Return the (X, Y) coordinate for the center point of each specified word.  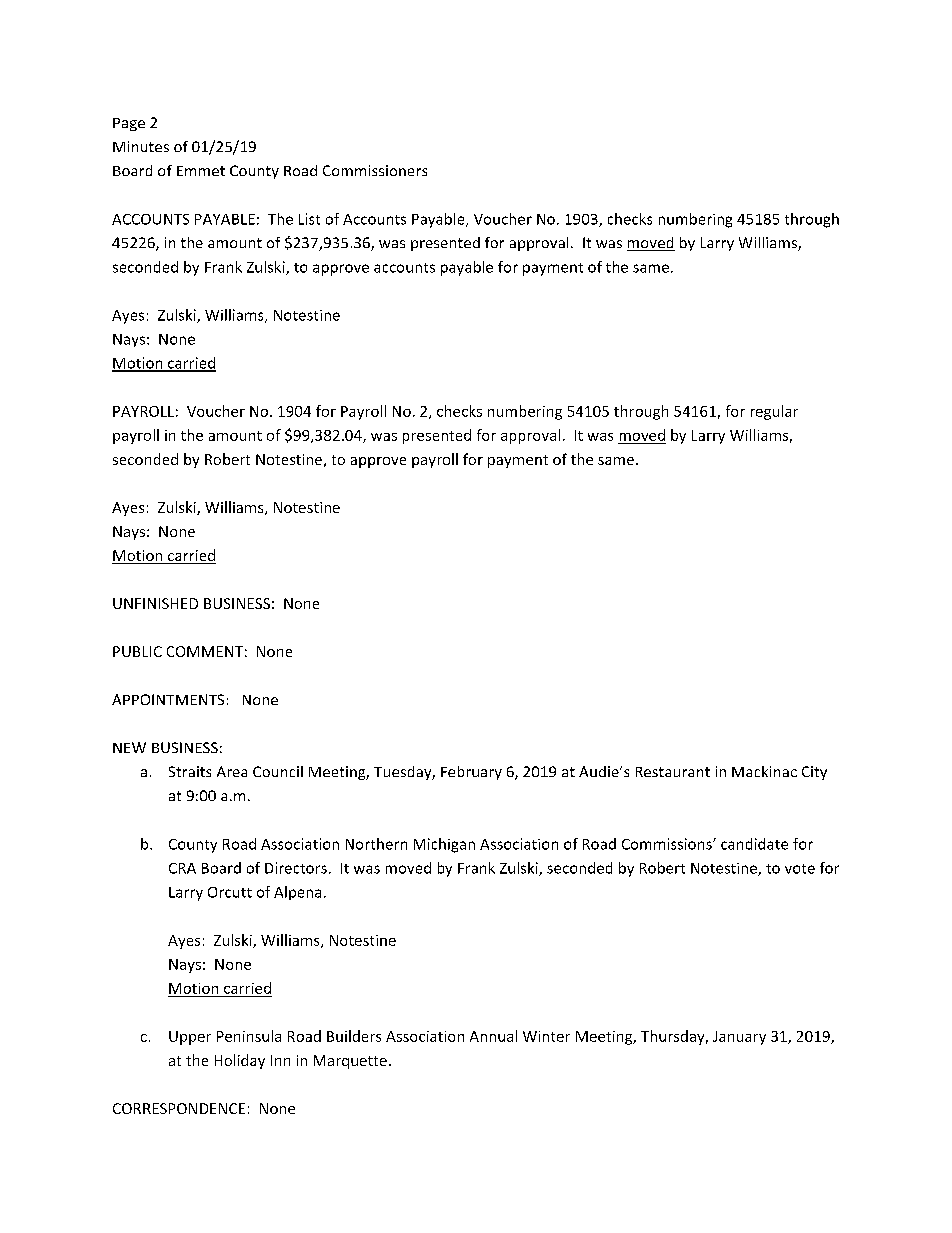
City (814, 773)
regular (774, 412)
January (739, 1038)
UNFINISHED (155, 603)
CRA (182, 868)
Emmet (201, 171)
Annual (493, 1036)
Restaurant (673, 772)
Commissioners (375, 170)
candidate (754, 844)
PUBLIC (137, 651)
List (309, 219)
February (471, 773)
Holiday (240, 1061)
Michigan (444, 845)
